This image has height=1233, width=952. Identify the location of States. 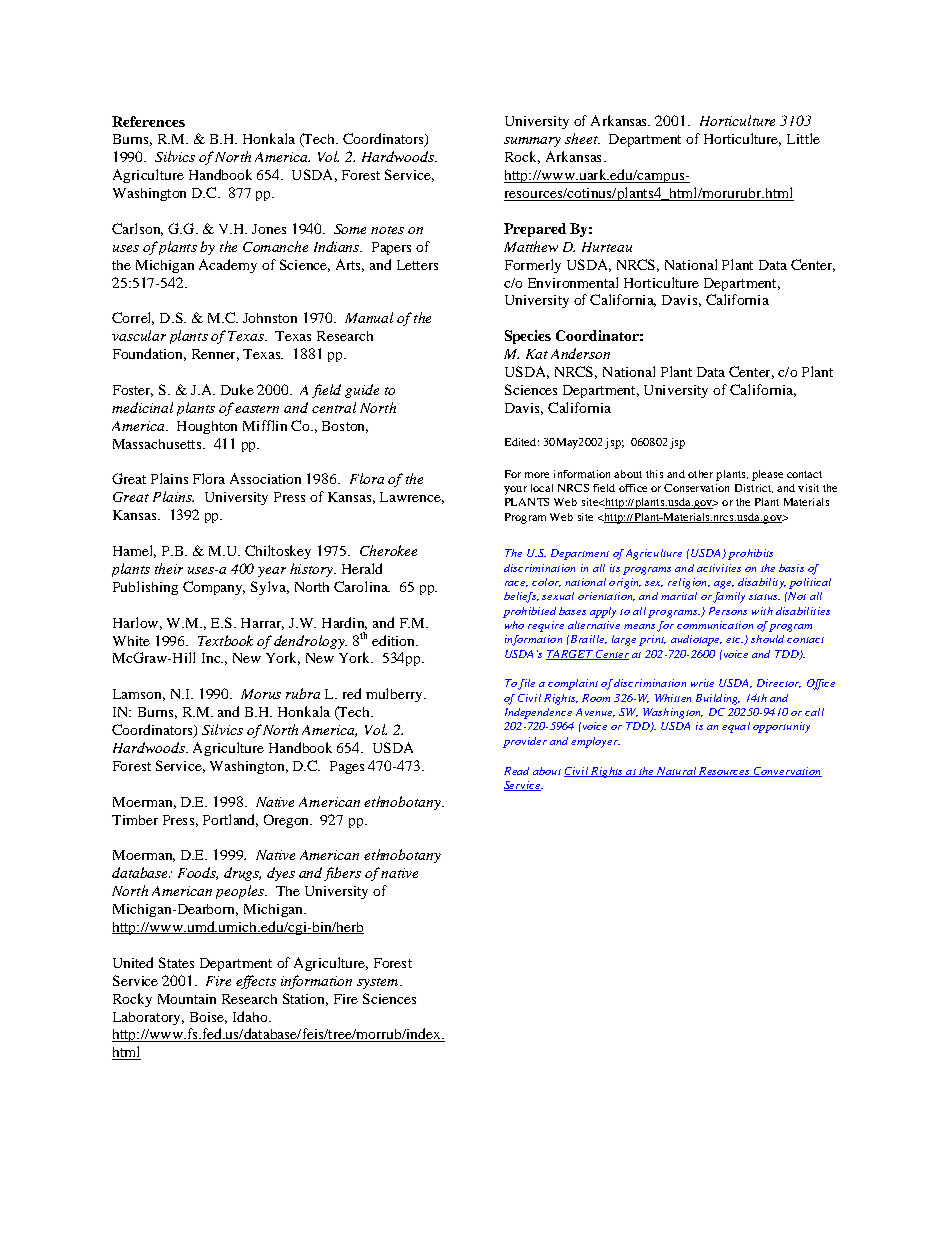
(176, 962).
